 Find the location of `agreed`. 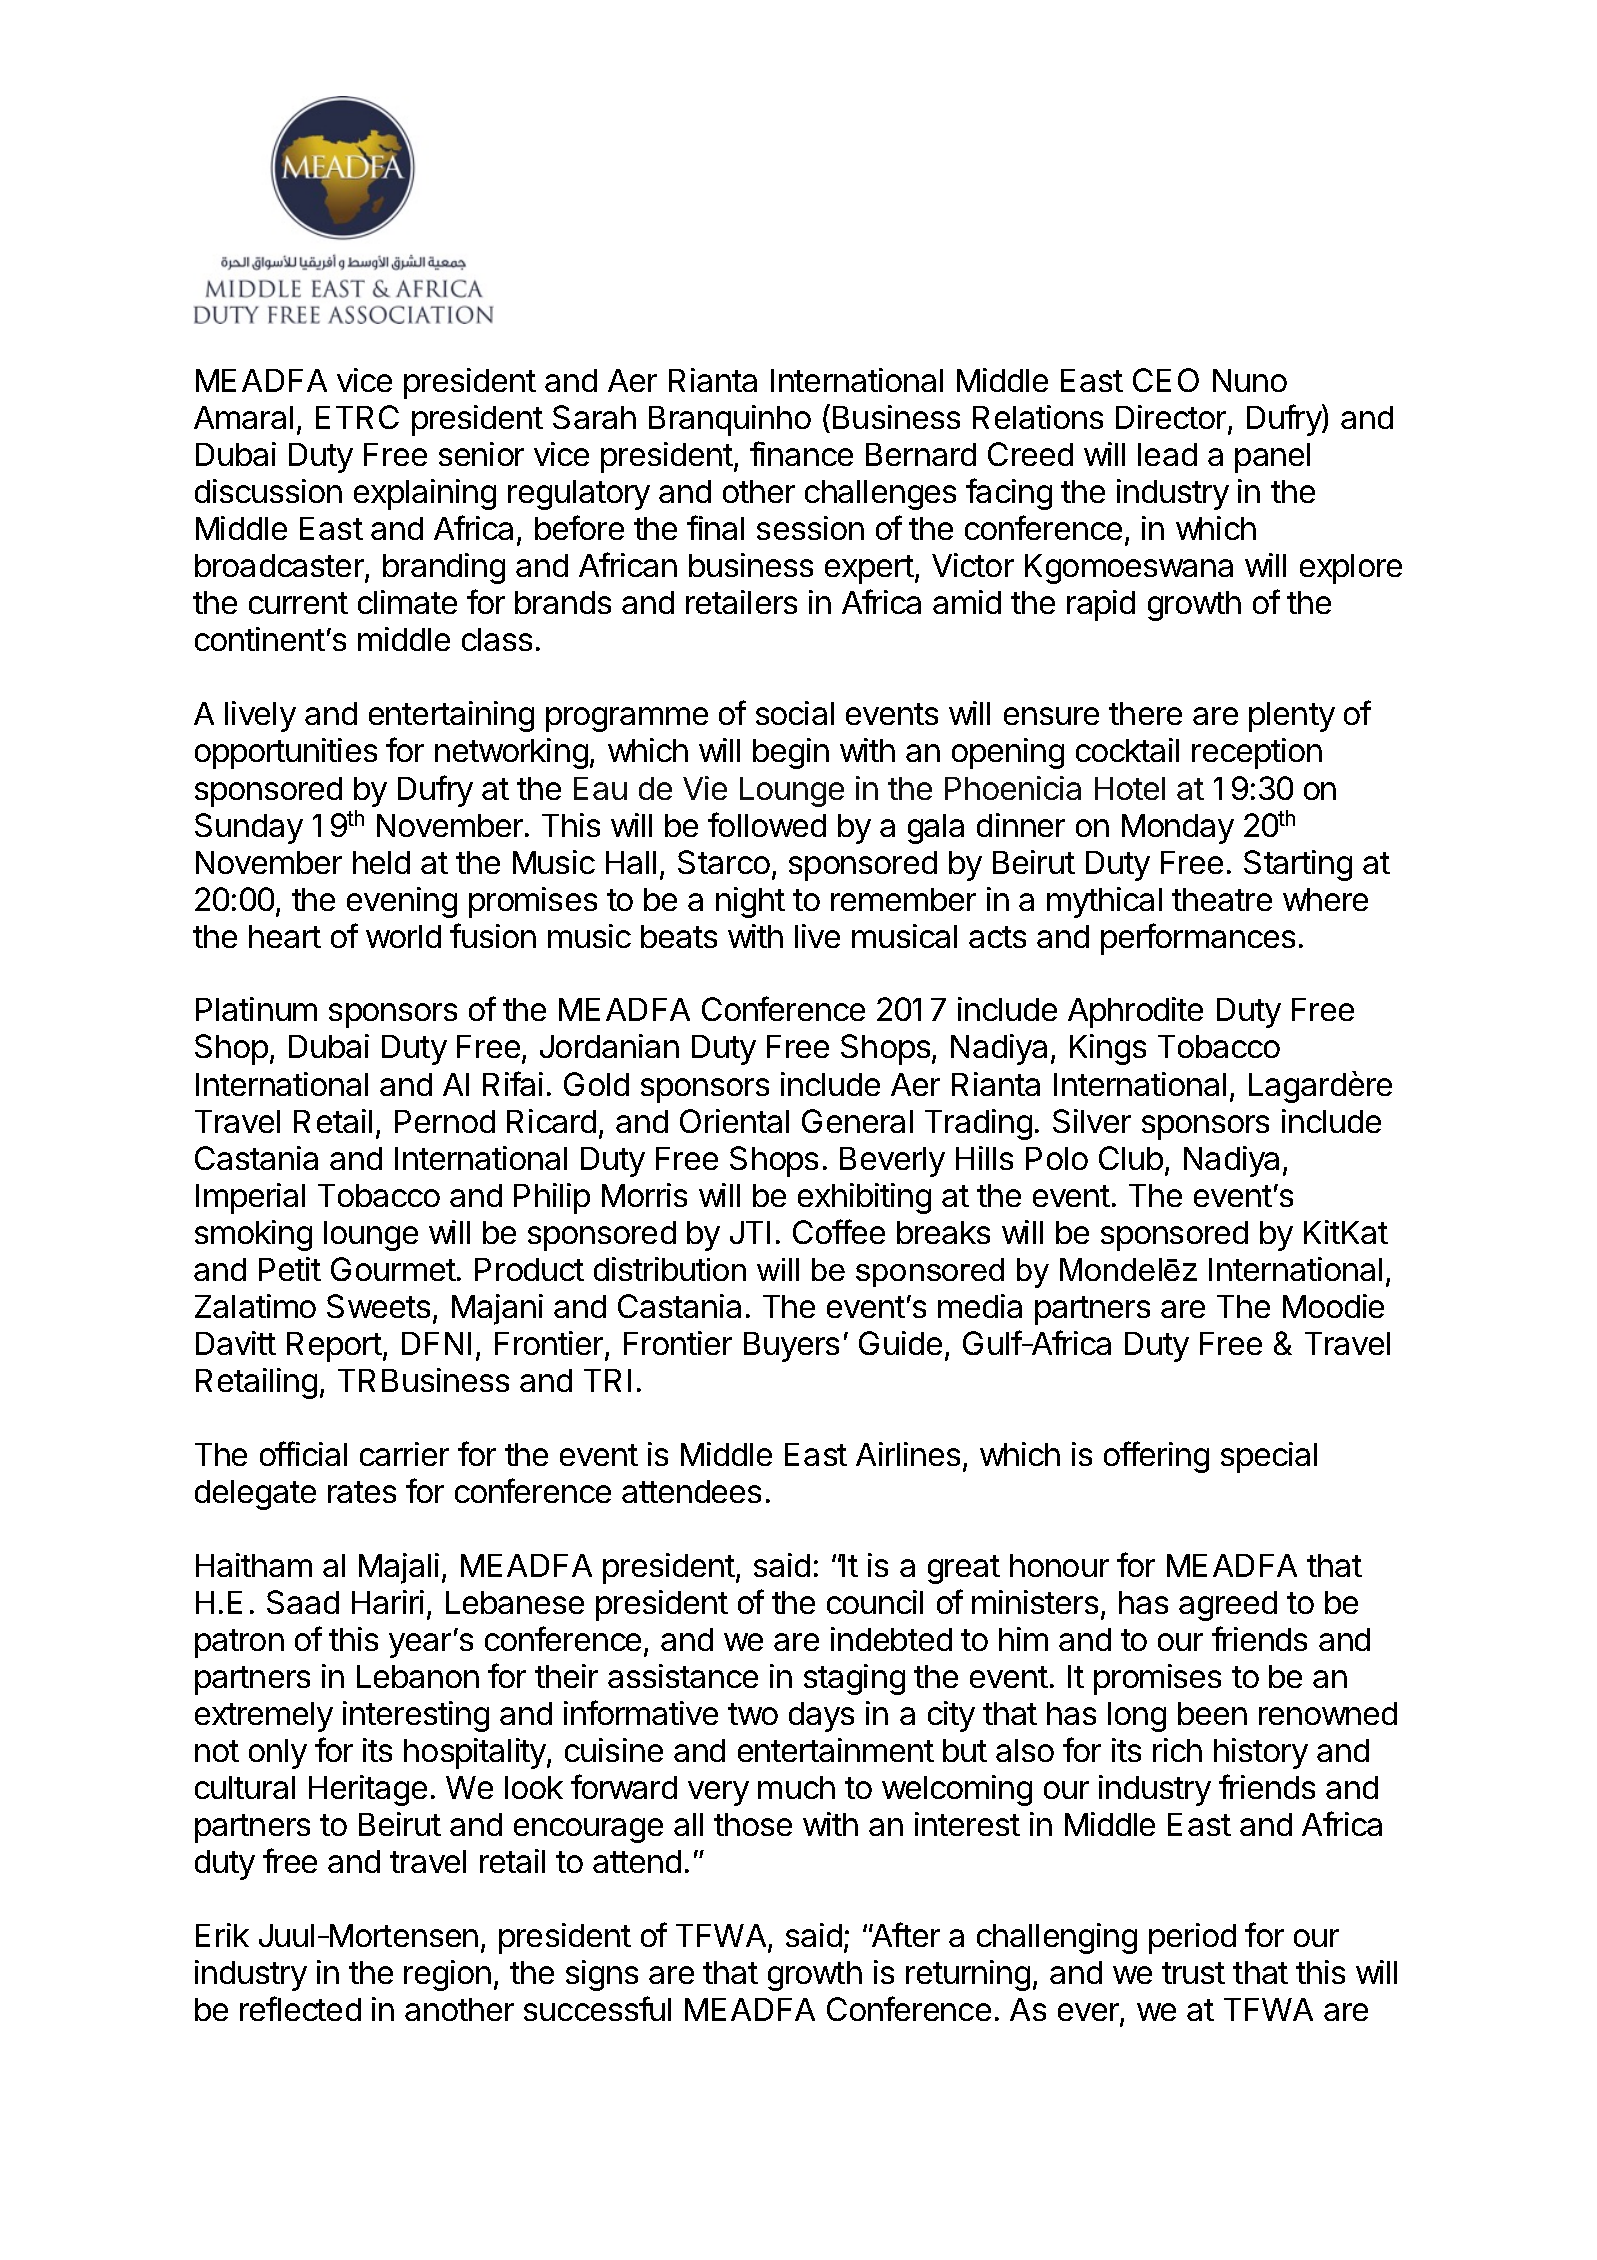

agreed is located at coordinates (1228, 1606).
